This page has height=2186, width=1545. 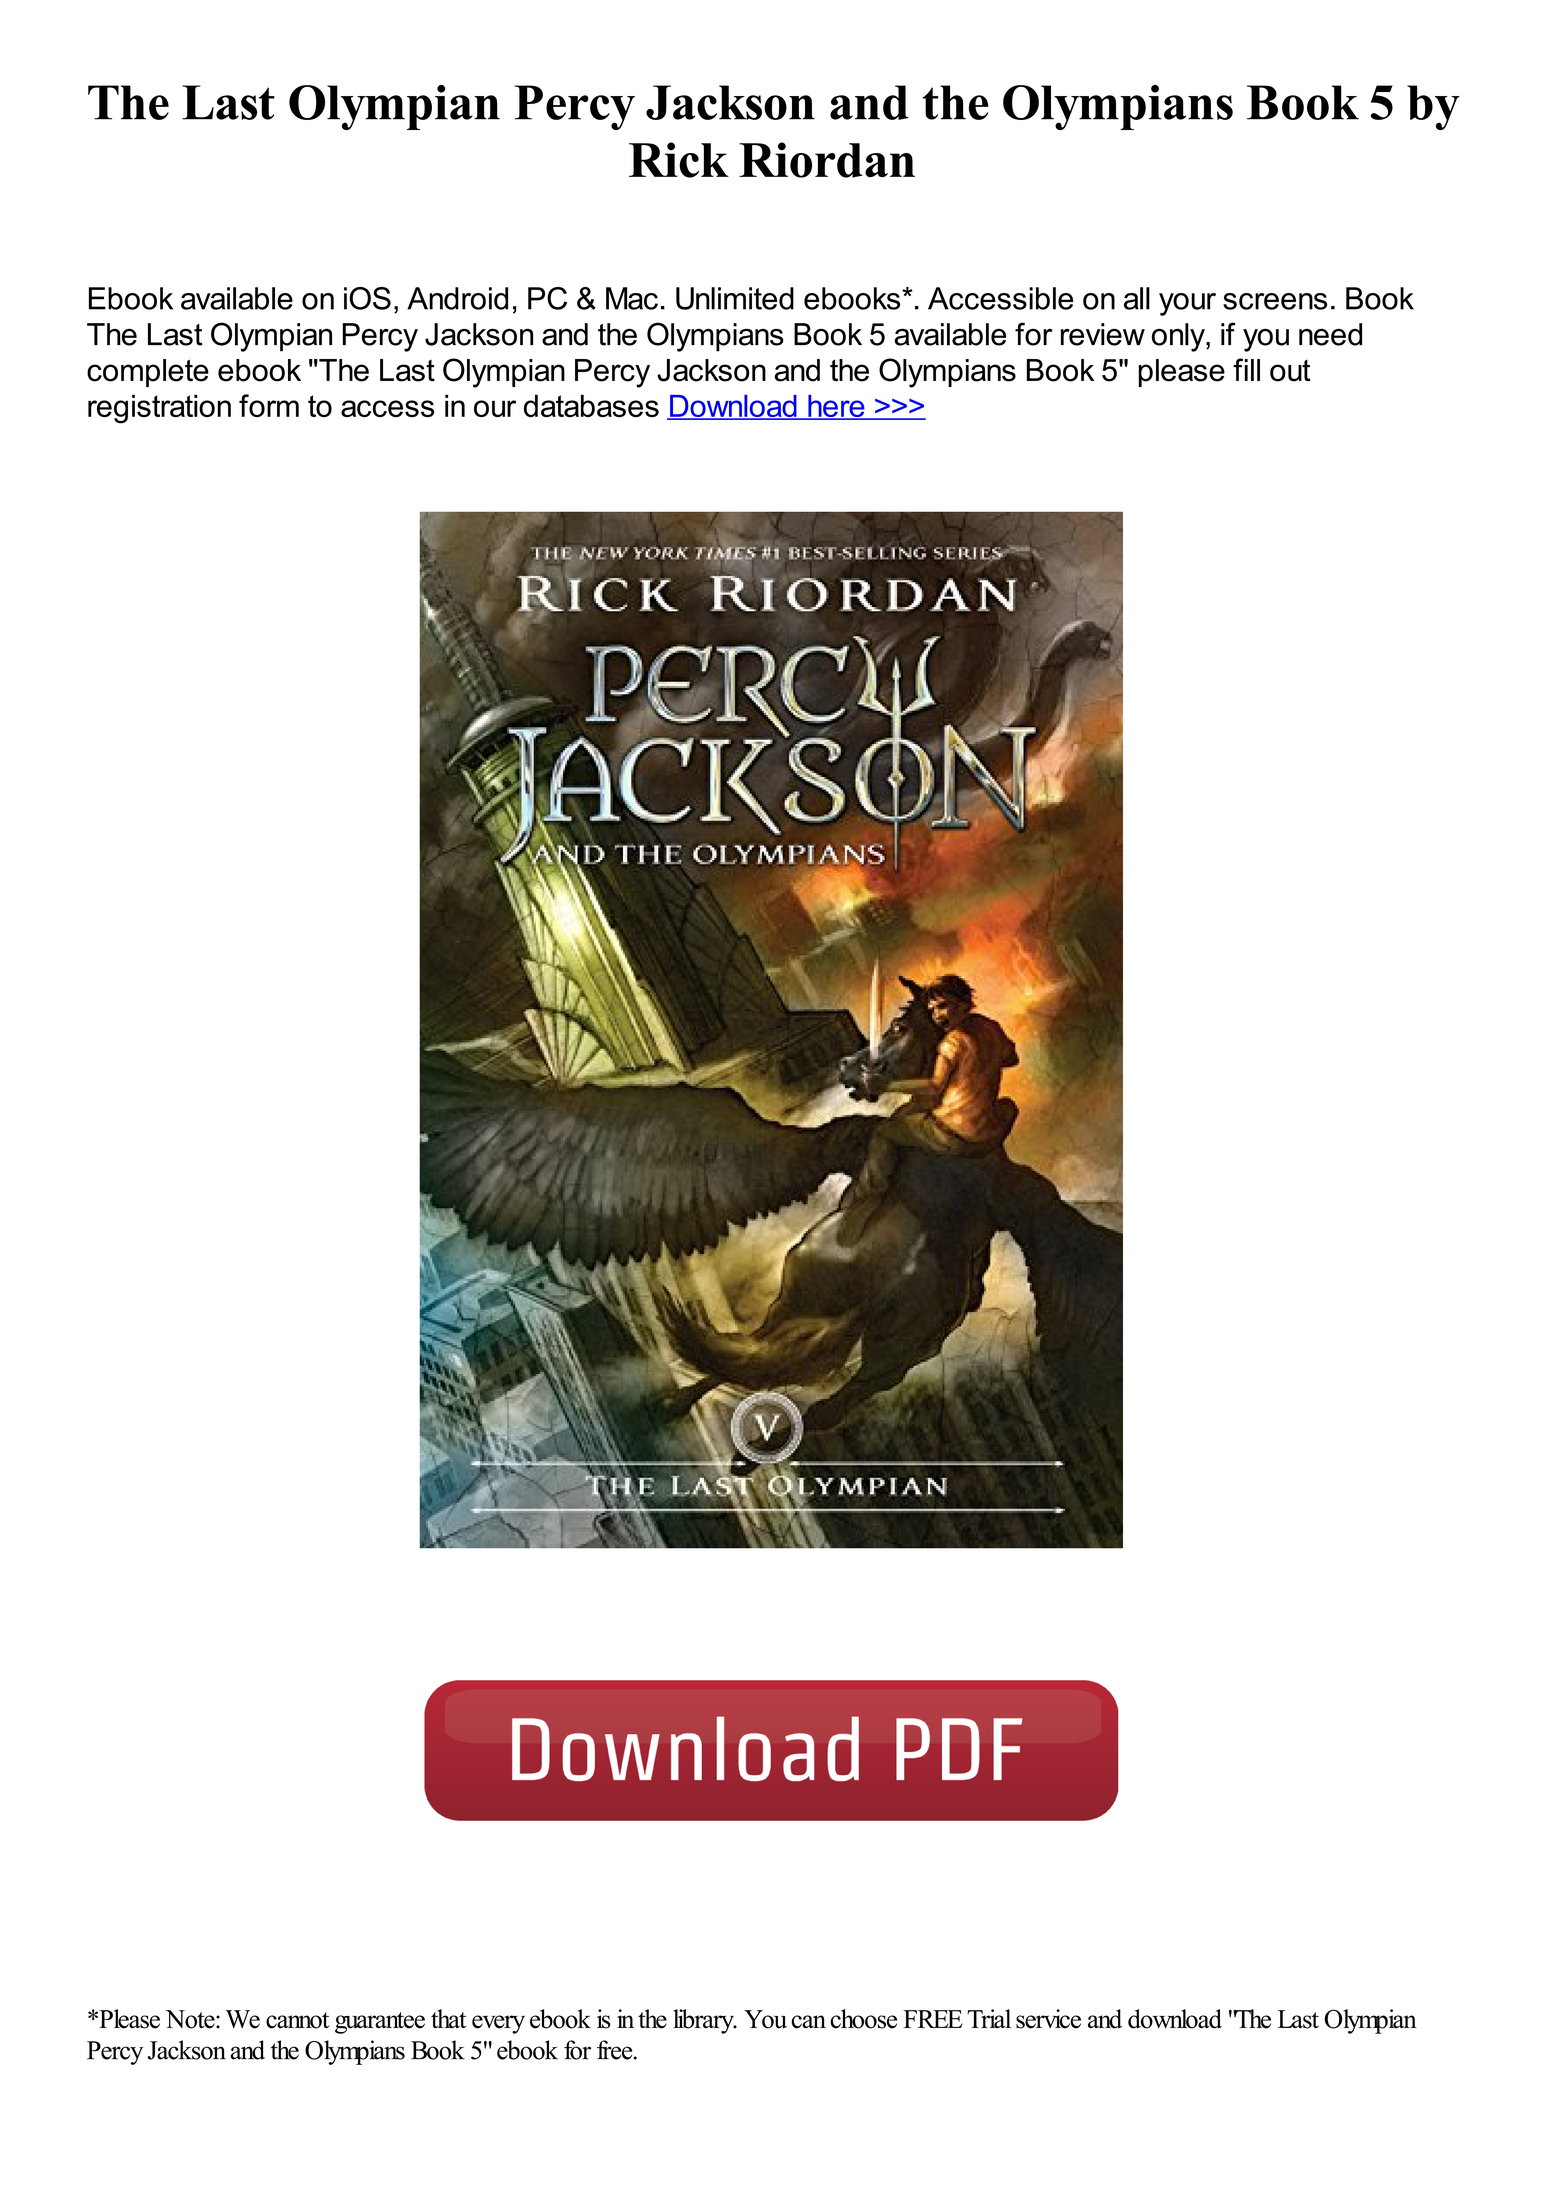 What do you see at coordinates (269, 405) in the page?
I see `form` at bounding box center [269, 405].
